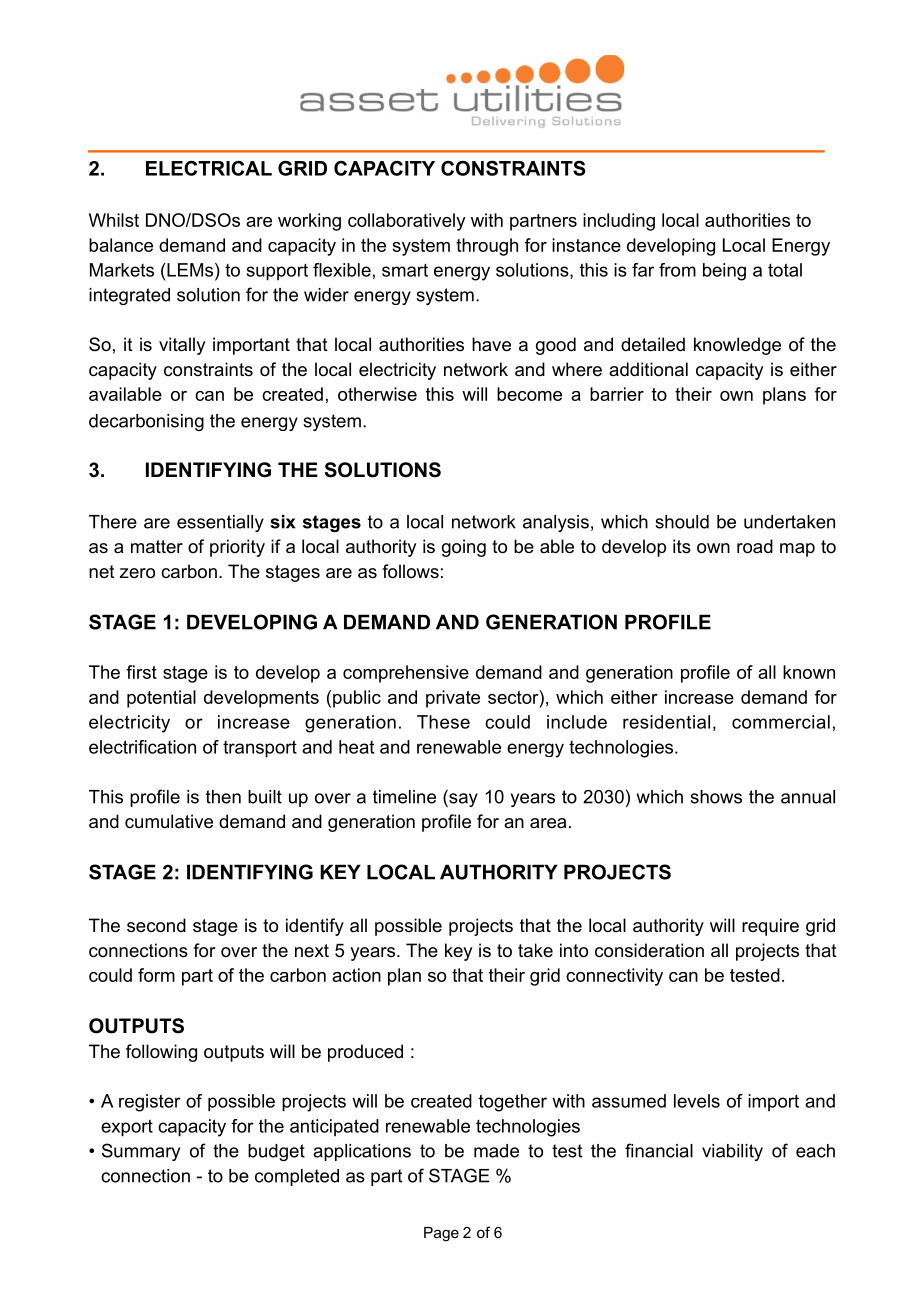 Image resolution: width=924 pixels, height=1308 pixels. Describe the element at coordinates (781, 722) in the screenshot. I see `commercial` at that location.
